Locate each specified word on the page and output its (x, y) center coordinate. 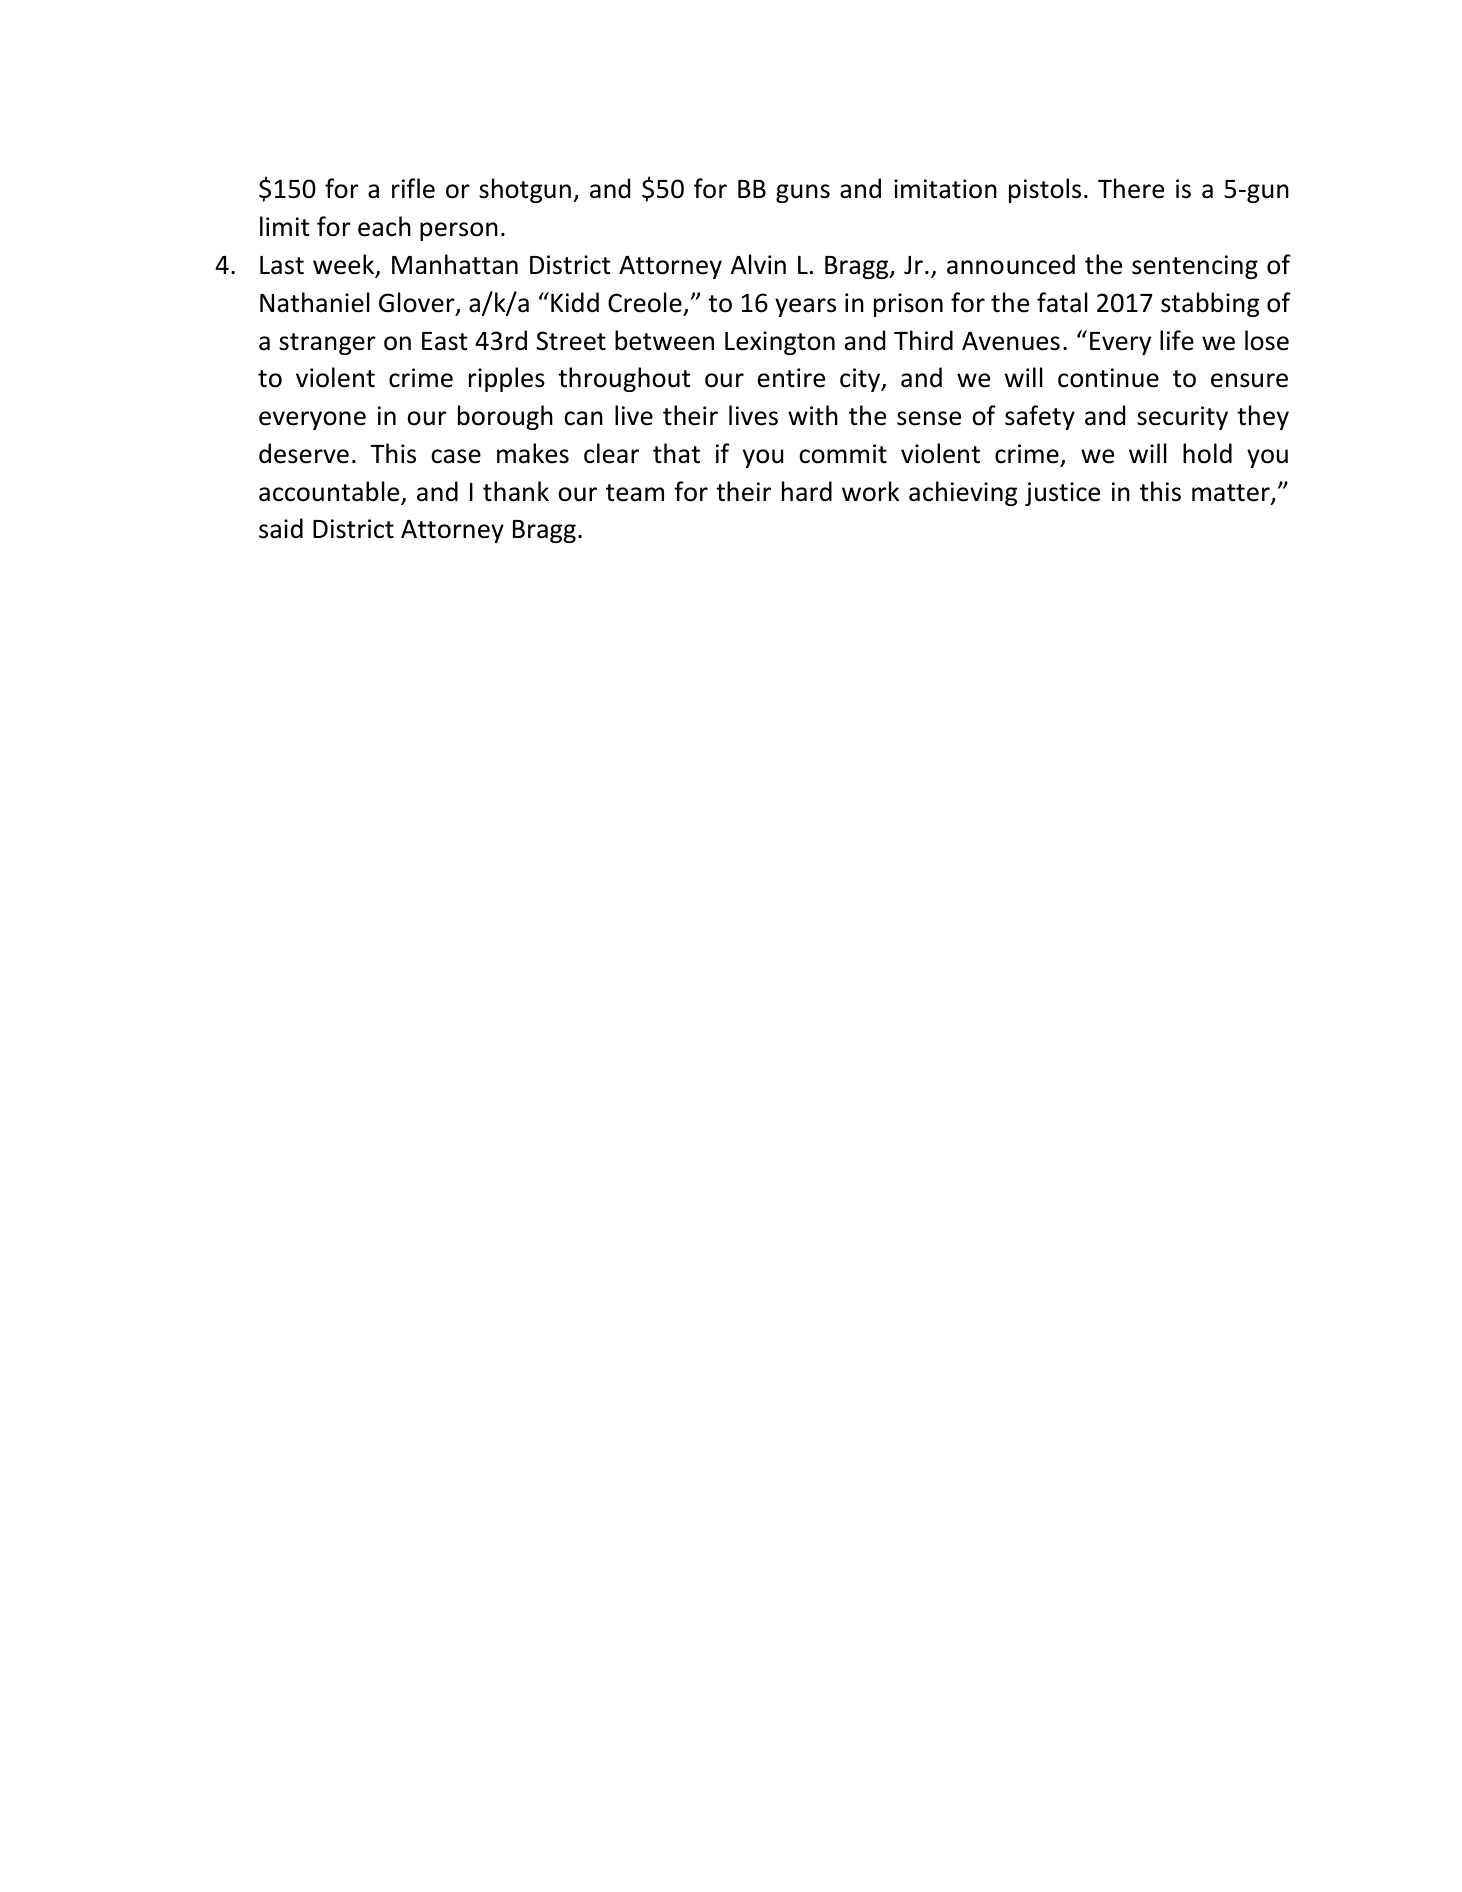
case (456, 456)
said (281, 528)
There (1131, 188)
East (444, 341)
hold (1207, 453)
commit (843, 454)
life (1177, 340)
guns (803, 193)
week (345, 265)
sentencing (1195, 267)
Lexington (780, 343)
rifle (413, 188)
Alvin (758, 264)
